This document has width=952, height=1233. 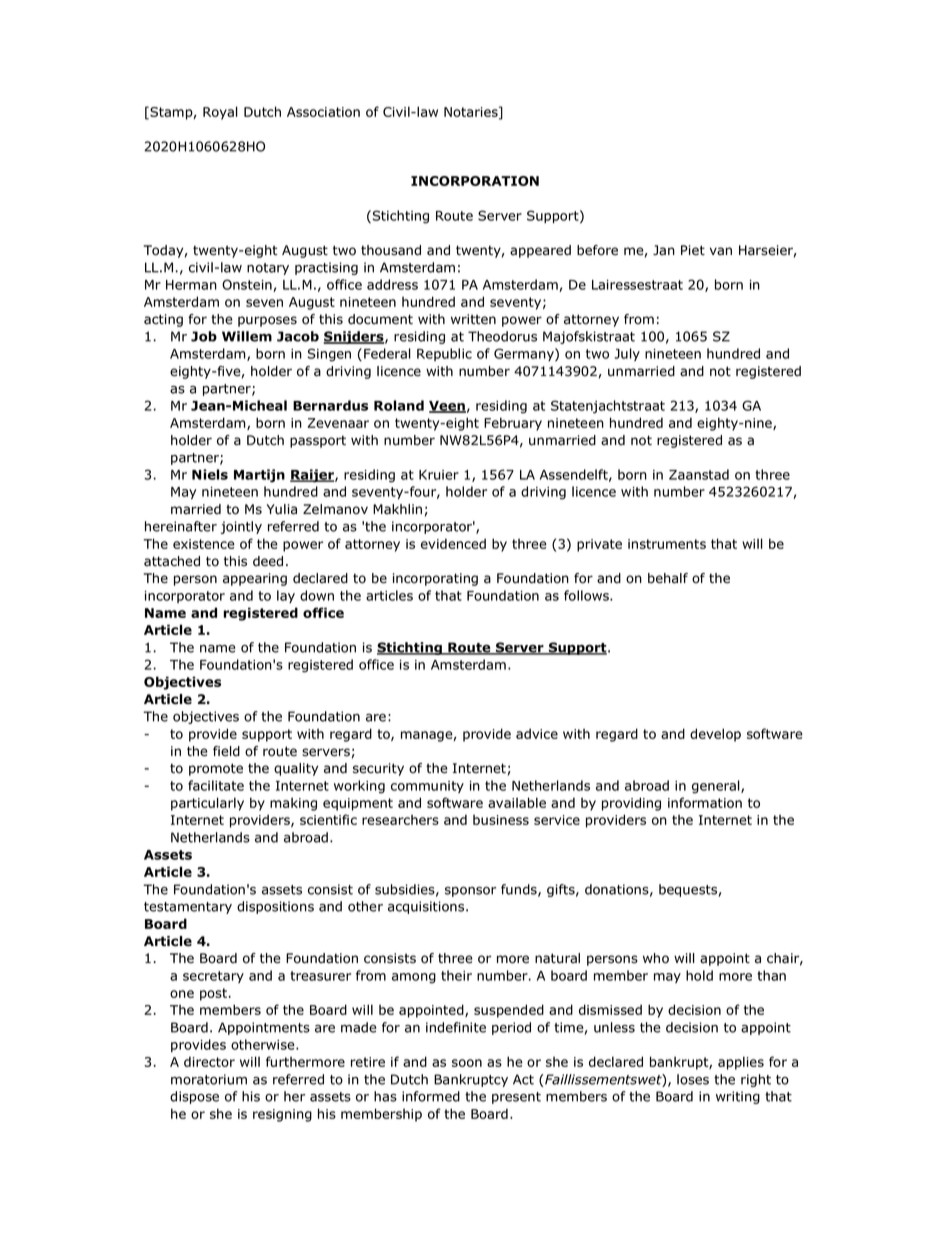 What do you see at coordinates (693, 250) in the document?
I see `Piet` at bounding box center [693, 250].
